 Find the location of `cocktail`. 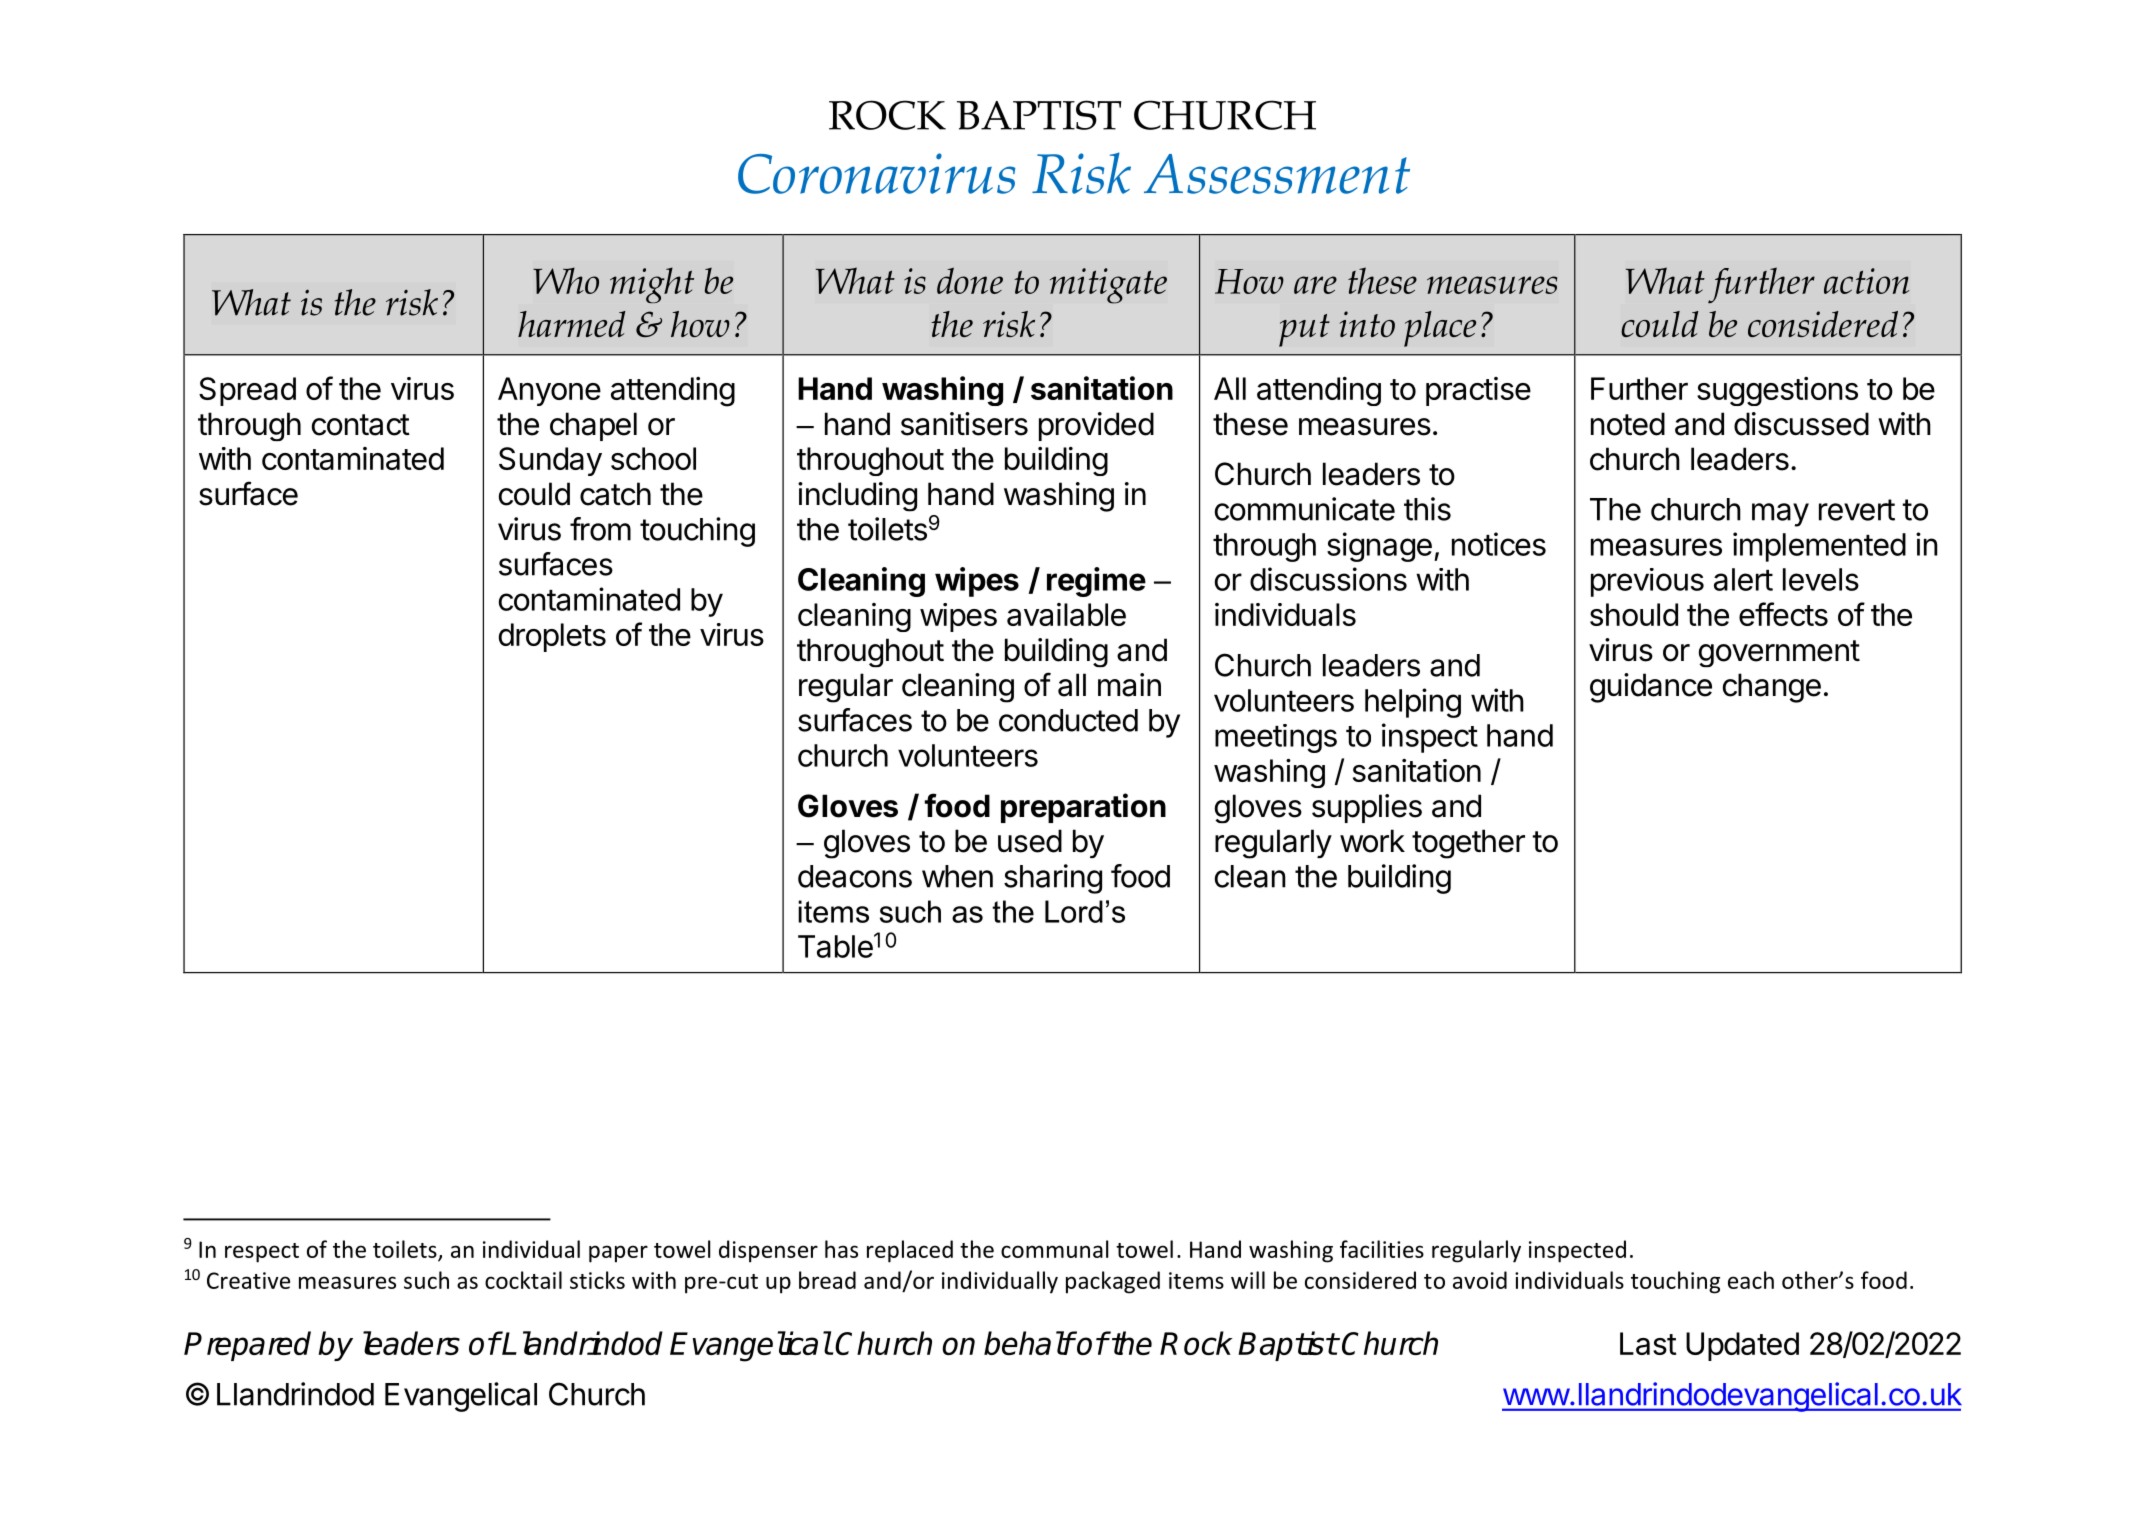

cocktail is located at coordinates (523, 1280).
